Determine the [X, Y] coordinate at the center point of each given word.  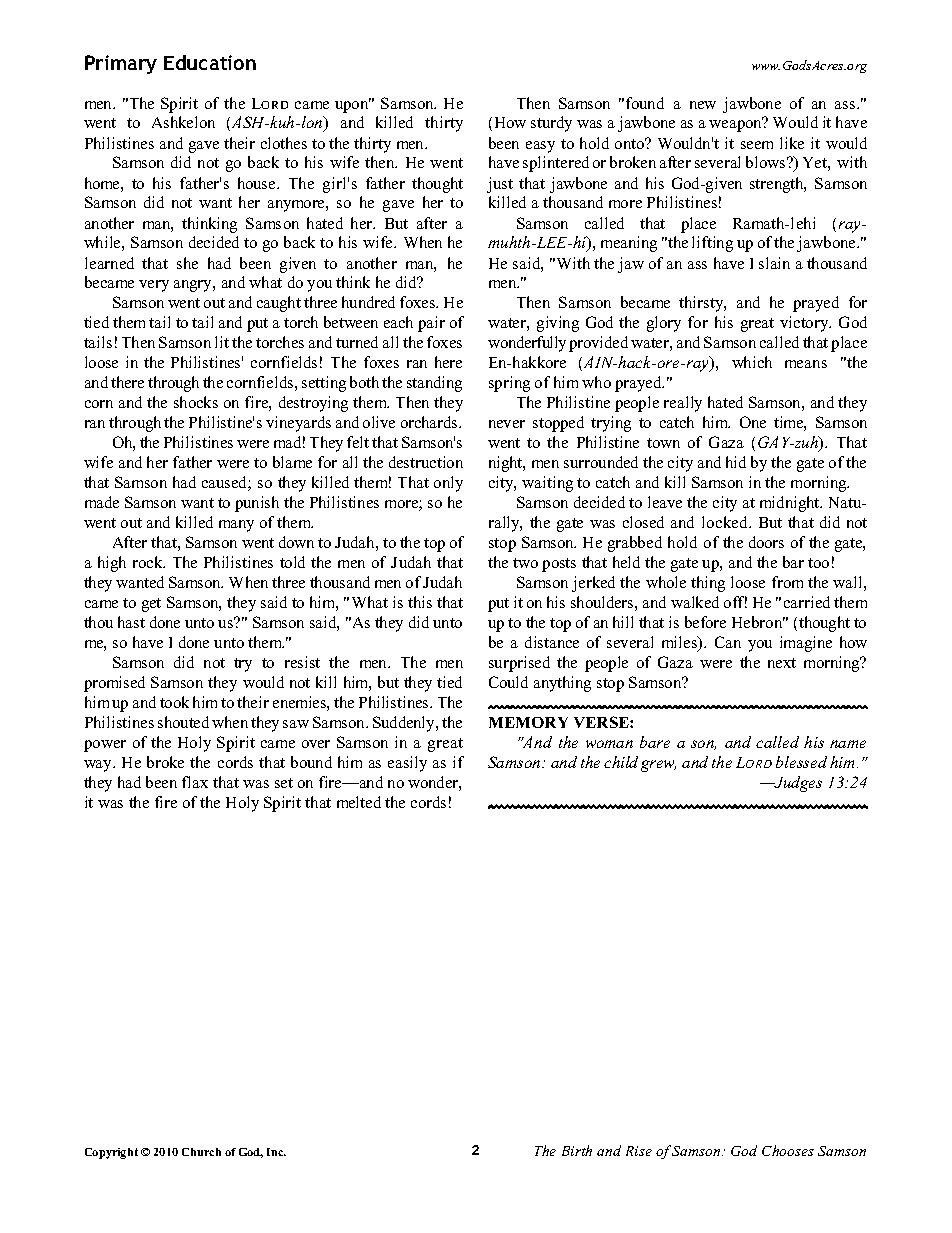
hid [736, 462]
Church [201, 1152]
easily [407, 764]
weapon [736, 125]
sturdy [551, 124]
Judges [797, 784]
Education [210, 62]
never [507, 424]
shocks [196, 402]
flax [195, 782]
